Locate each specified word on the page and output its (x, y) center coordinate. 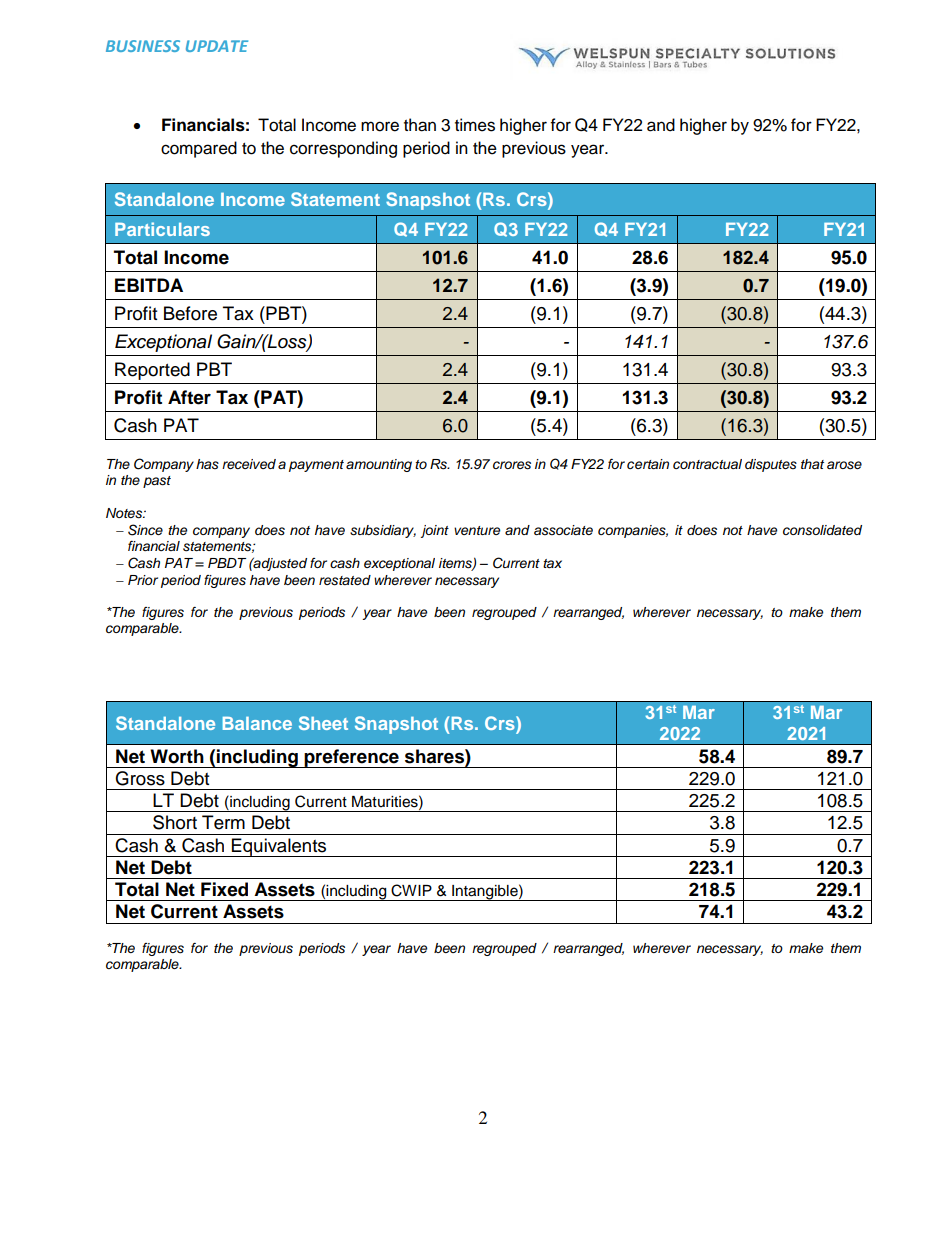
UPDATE (217, 46)
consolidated (822, 530)
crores (512, 465)
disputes (771, 465)
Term (223, 822)
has (207, 464)
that (812, 464)
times (475, 125)
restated (345, 580)
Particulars (162, 229)
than (420, 125)
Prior (143, 580)
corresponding (343, 149)
